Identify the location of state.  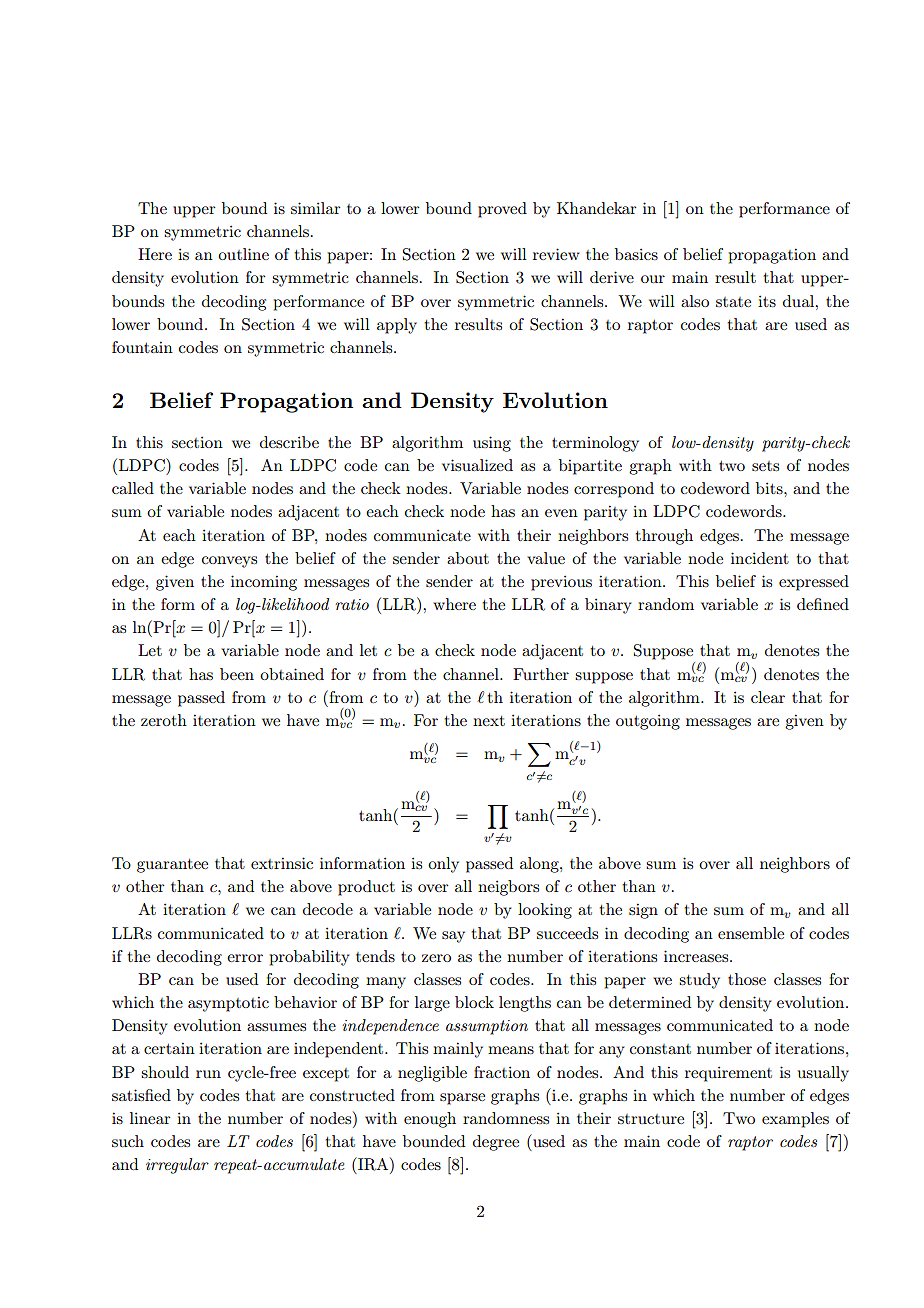
(733, 302).
